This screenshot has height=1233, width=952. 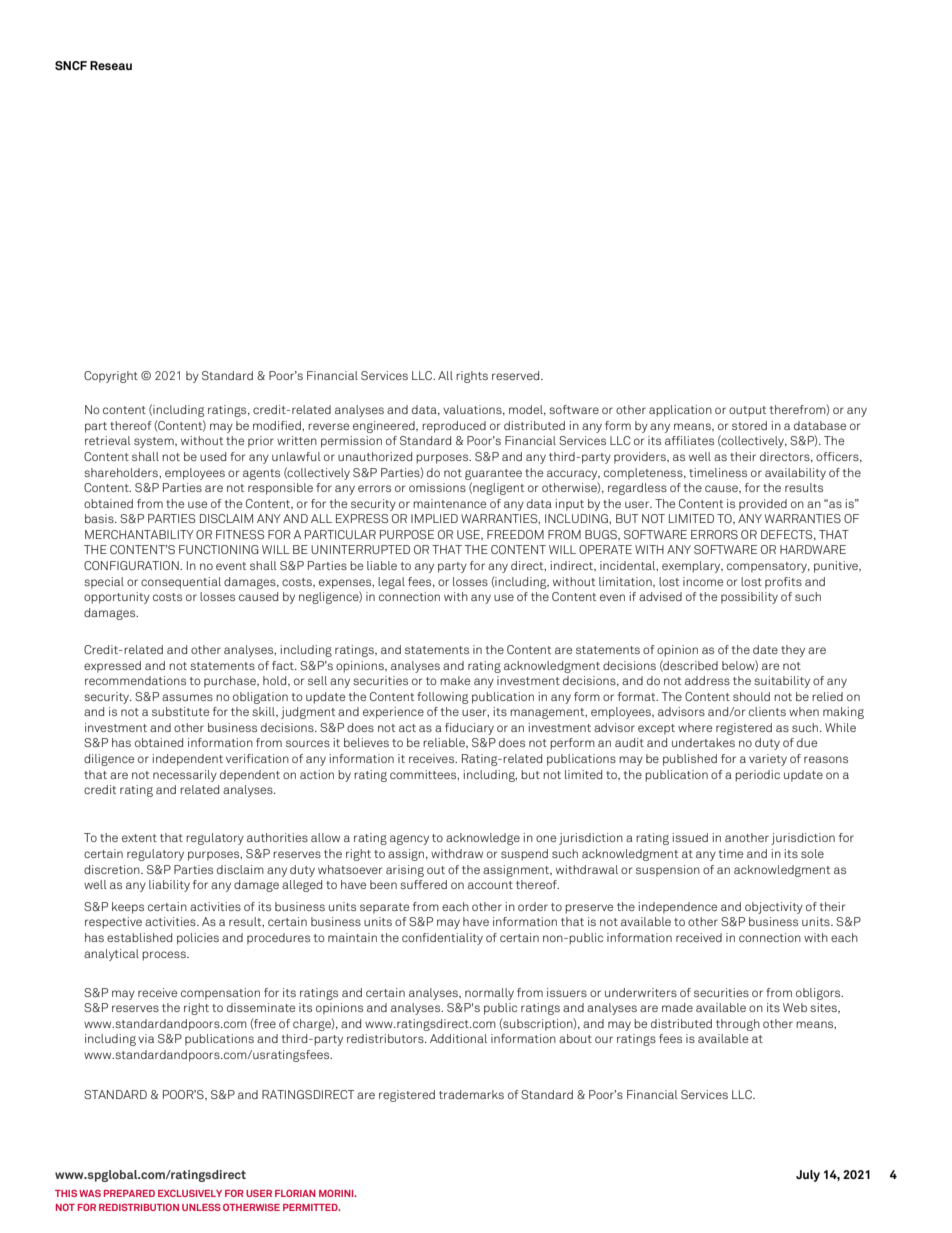 I want to click on extent, so click(x=139, y=838).
